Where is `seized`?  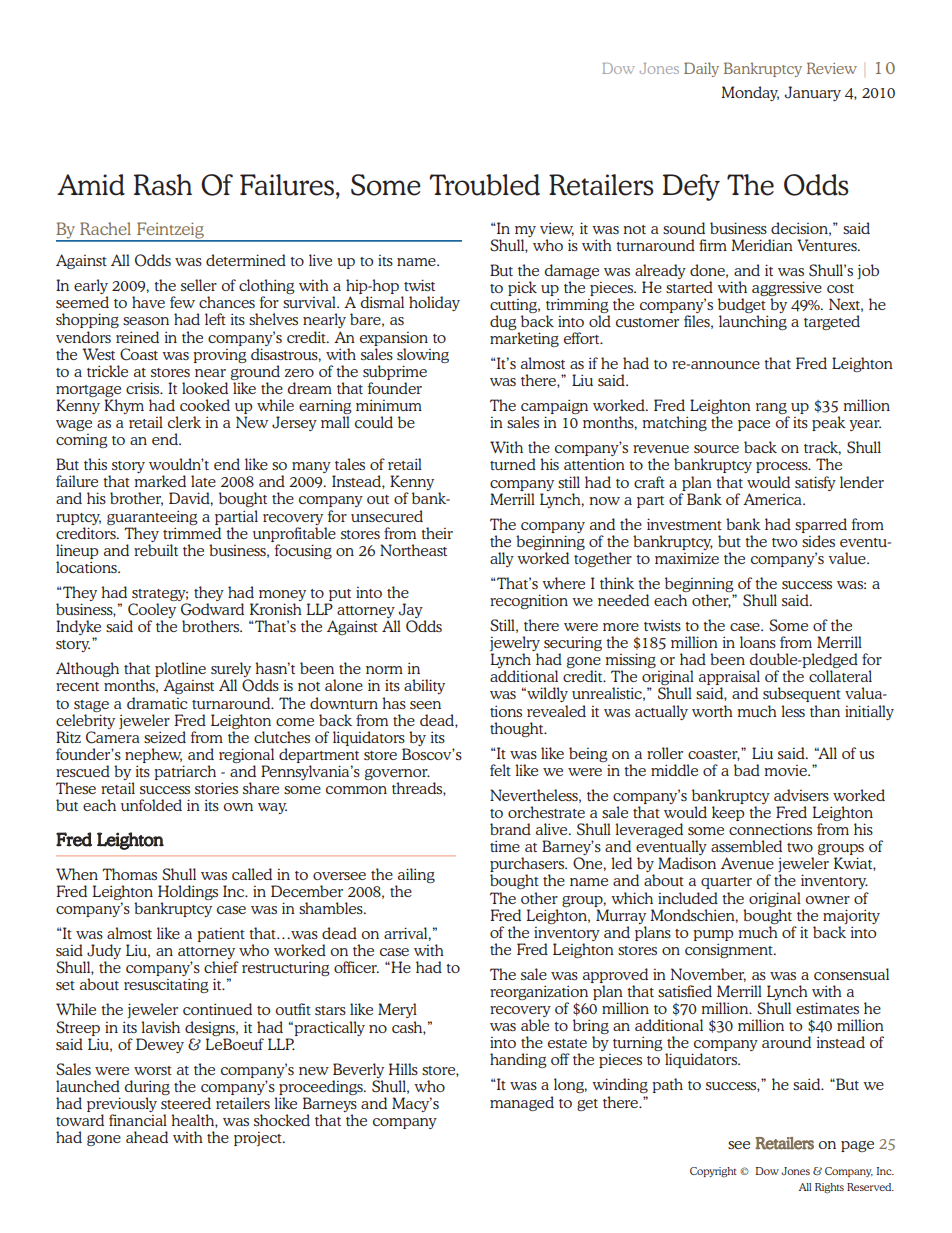
seized is located at coordinates (165, 737).
